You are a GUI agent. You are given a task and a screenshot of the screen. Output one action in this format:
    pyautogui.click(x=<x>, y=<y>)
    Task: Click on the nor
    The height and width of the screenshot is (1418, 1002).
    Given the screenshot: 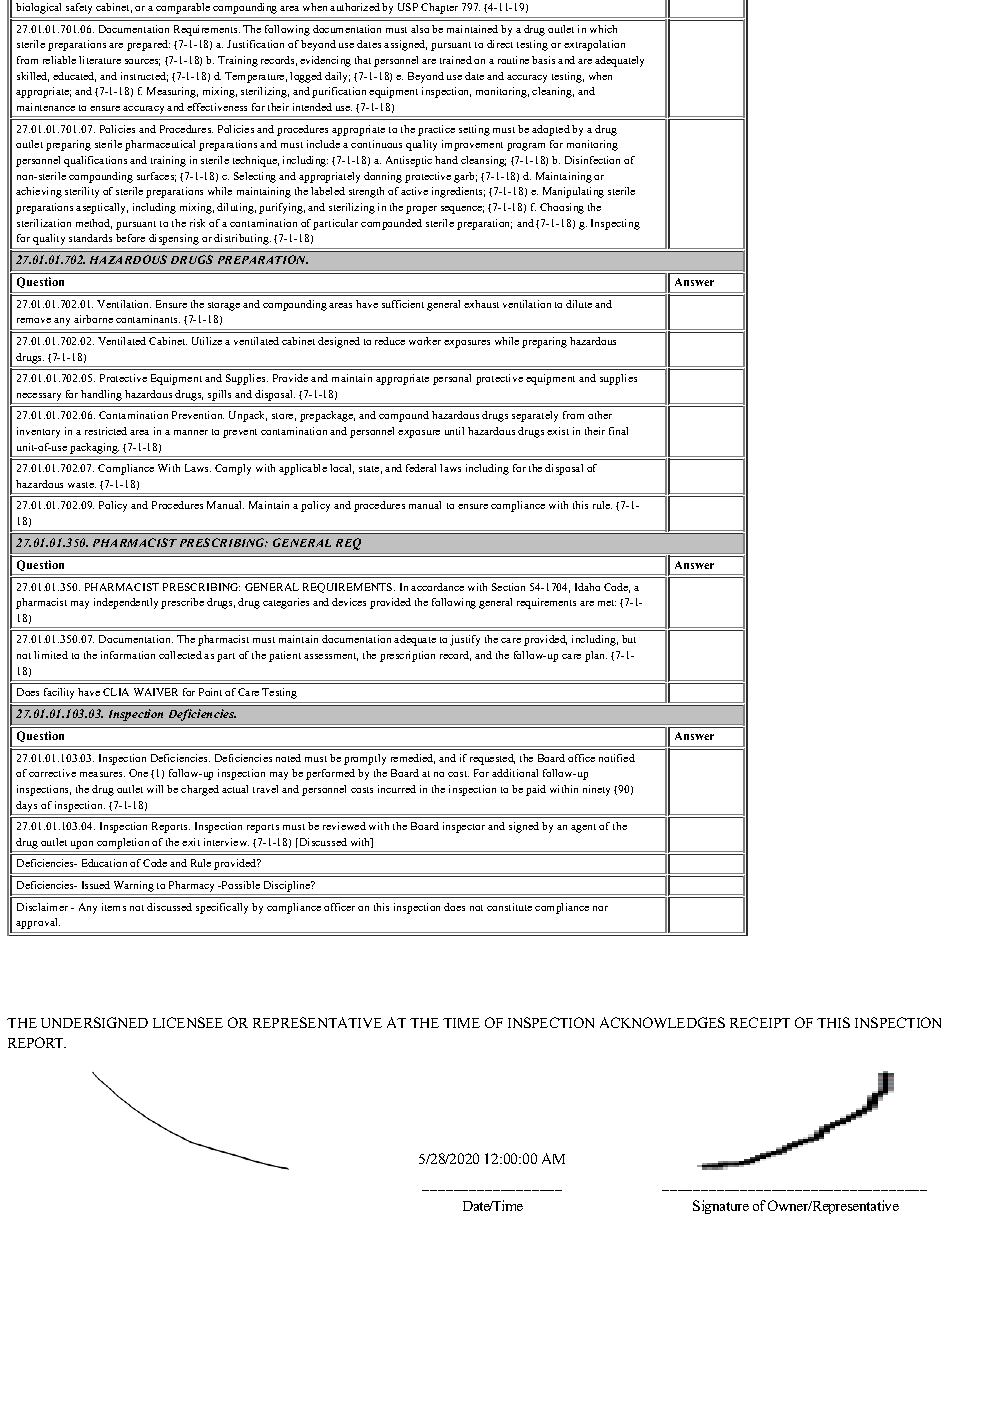 What is the action you would take?
    pyautogui.click(x=600, y=908)
